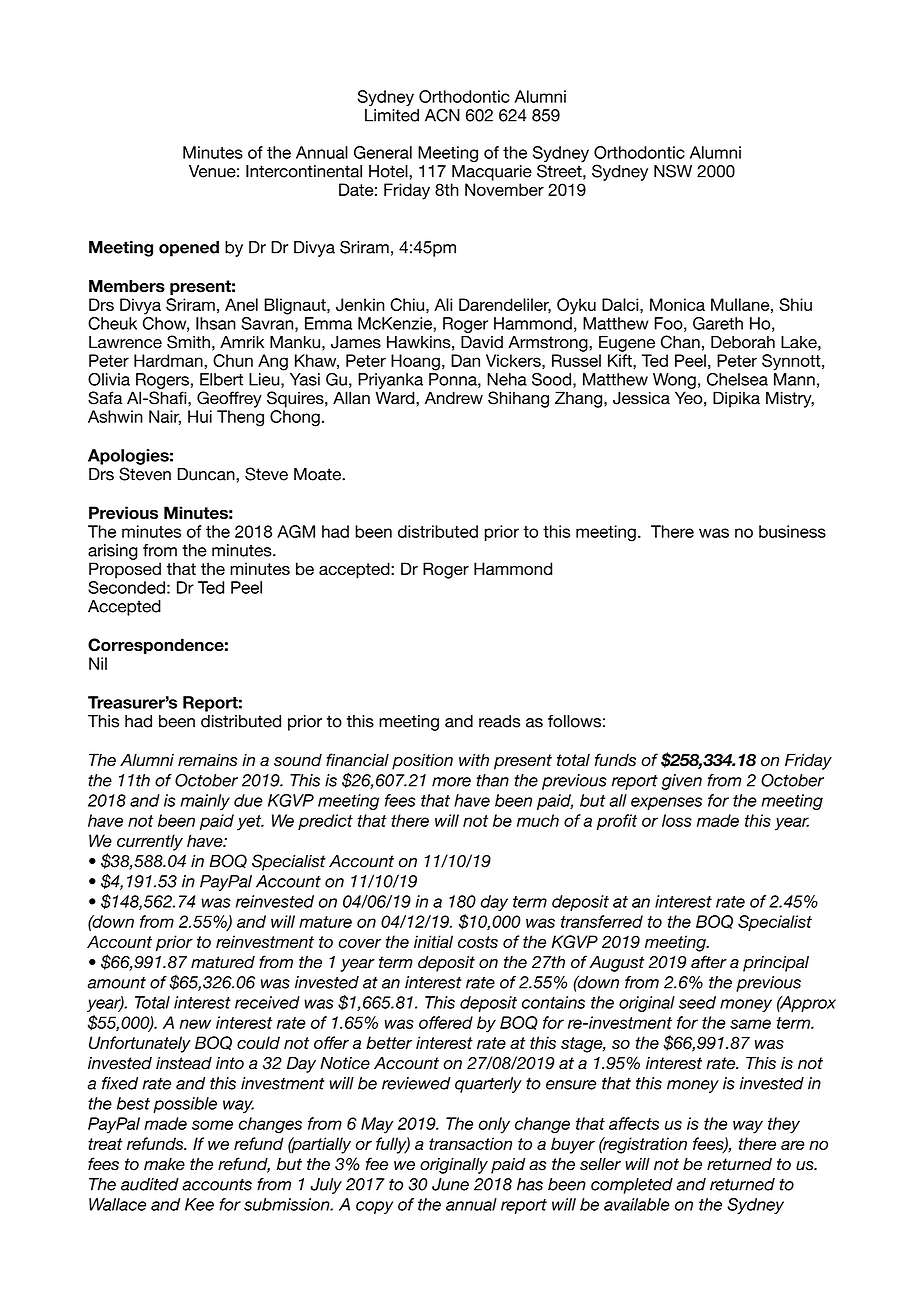  What do you see at coordinates (792, 531) in the screenshot?
I see `business` at bounding box center [792, 531].
